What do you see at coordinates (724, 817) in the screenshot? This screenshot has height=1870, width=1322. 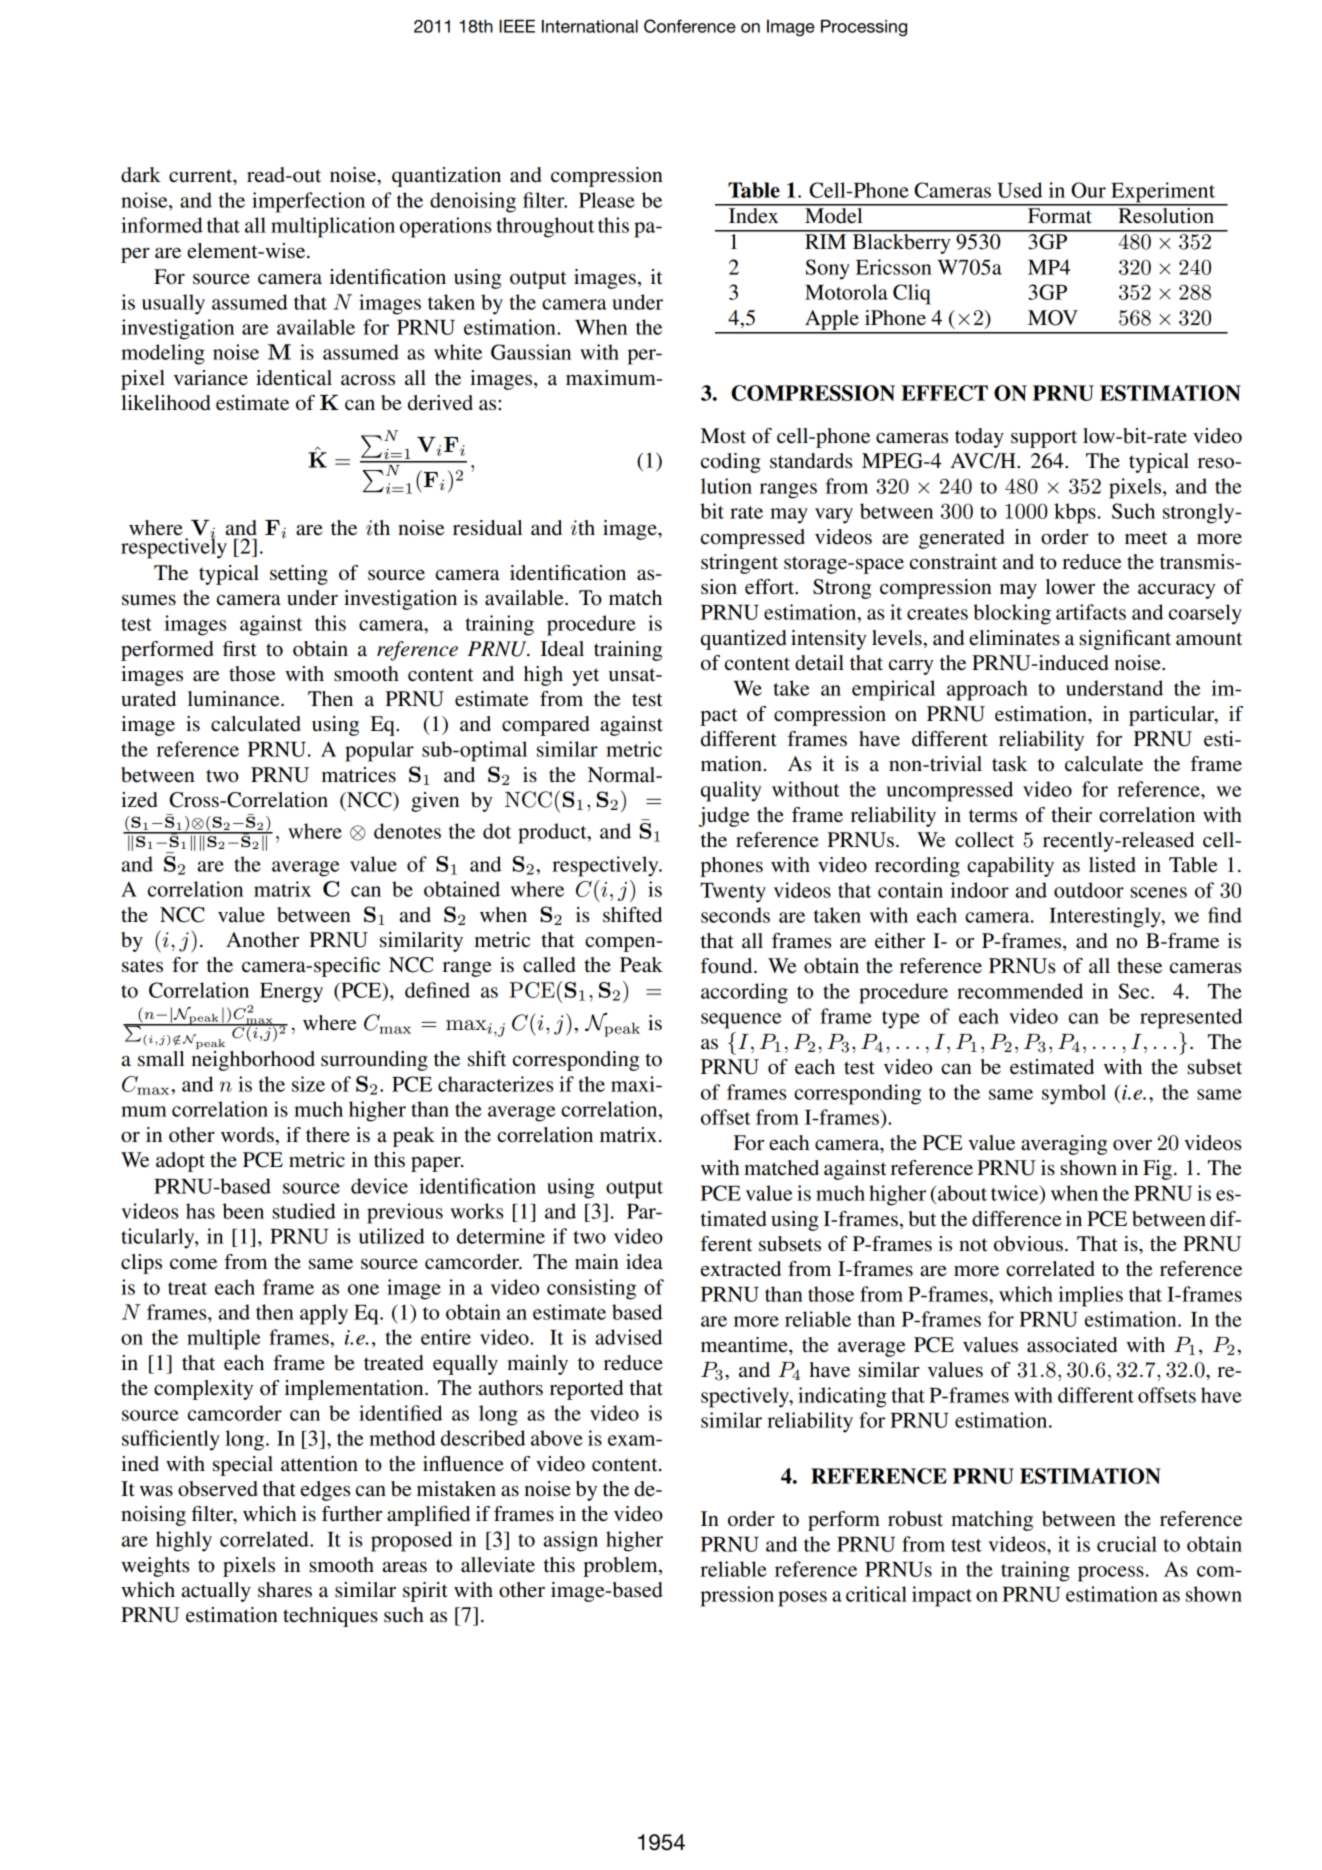 I see `judge` at bounding box center [724, 817].
